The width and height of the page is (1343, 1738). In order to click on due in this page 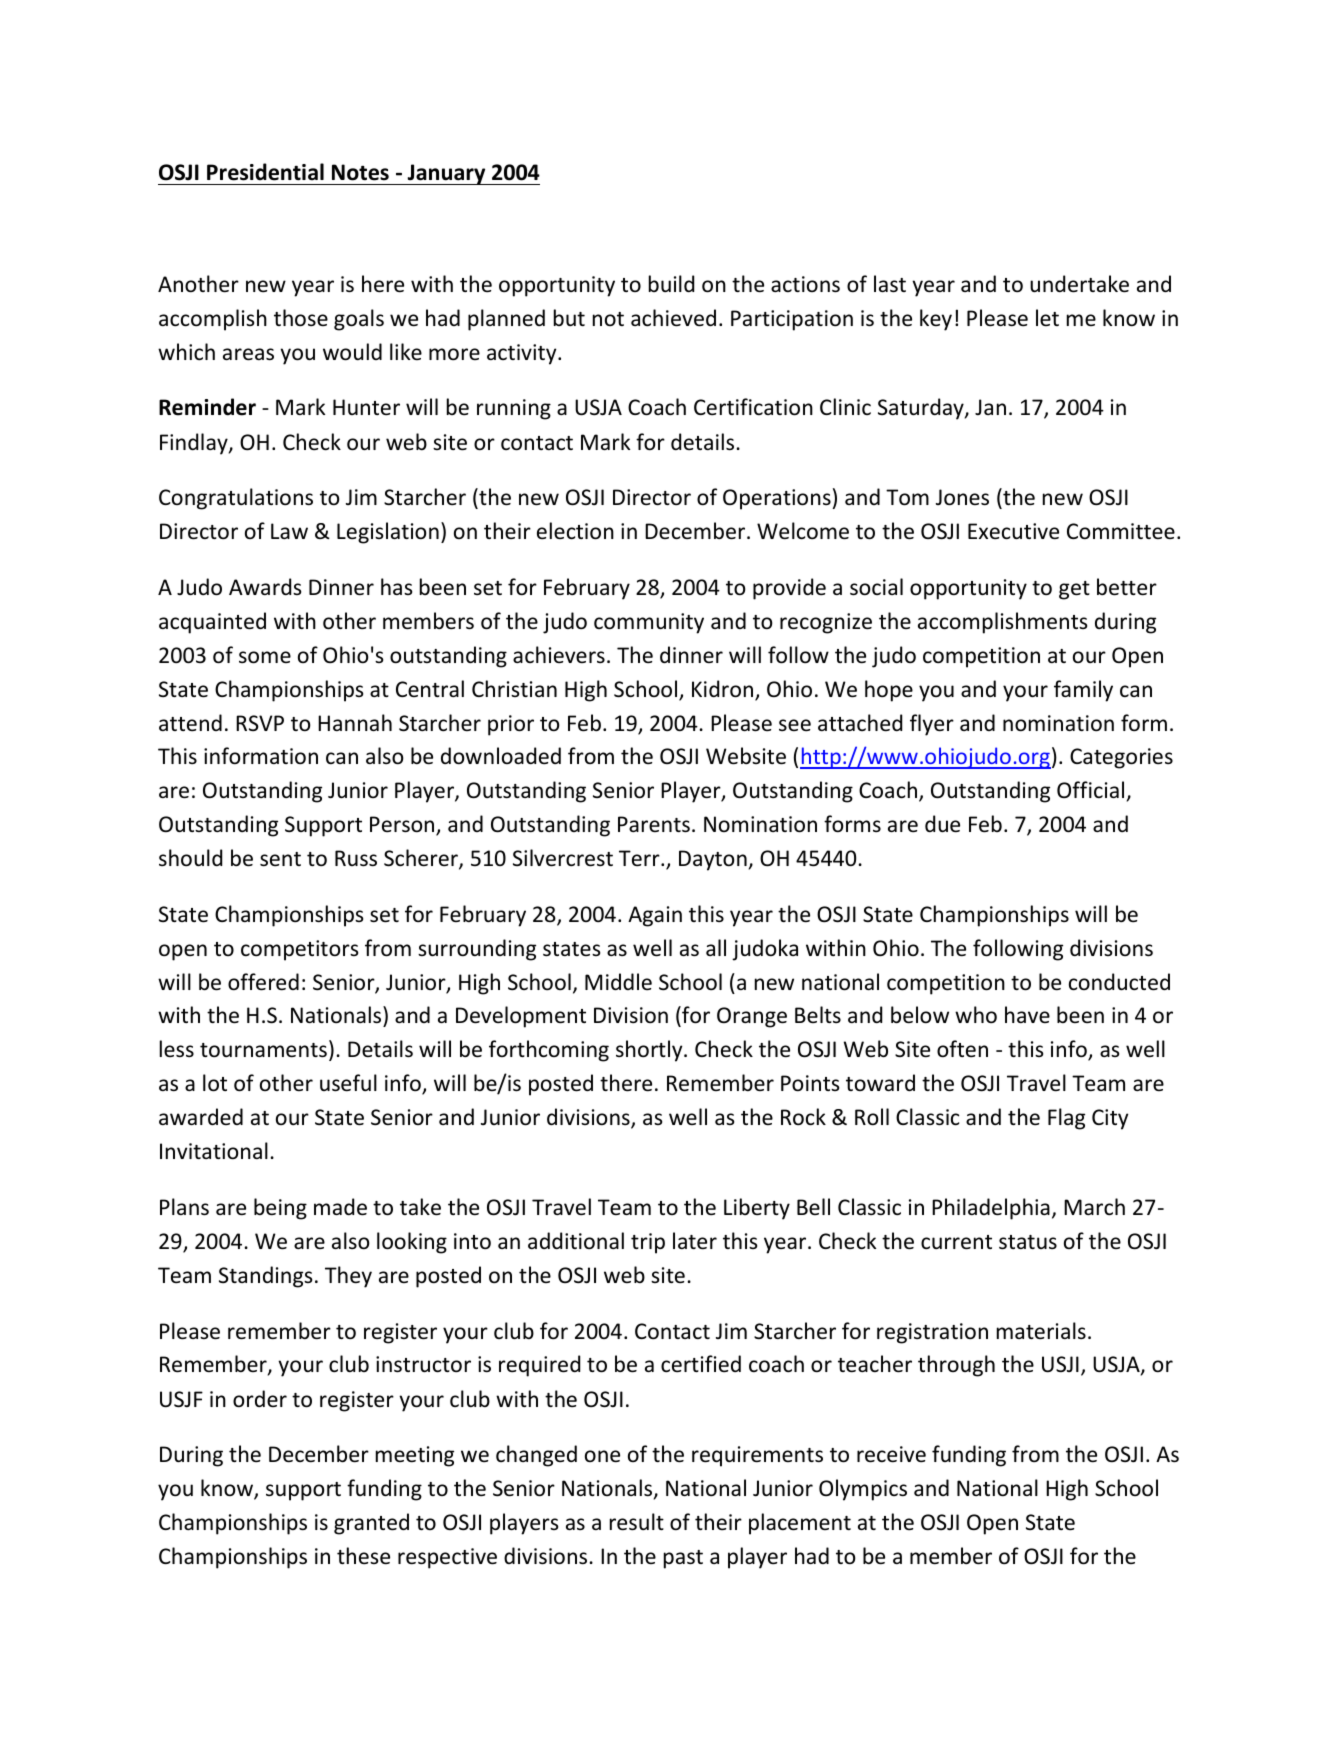, I will do `click(942, 824)`.
